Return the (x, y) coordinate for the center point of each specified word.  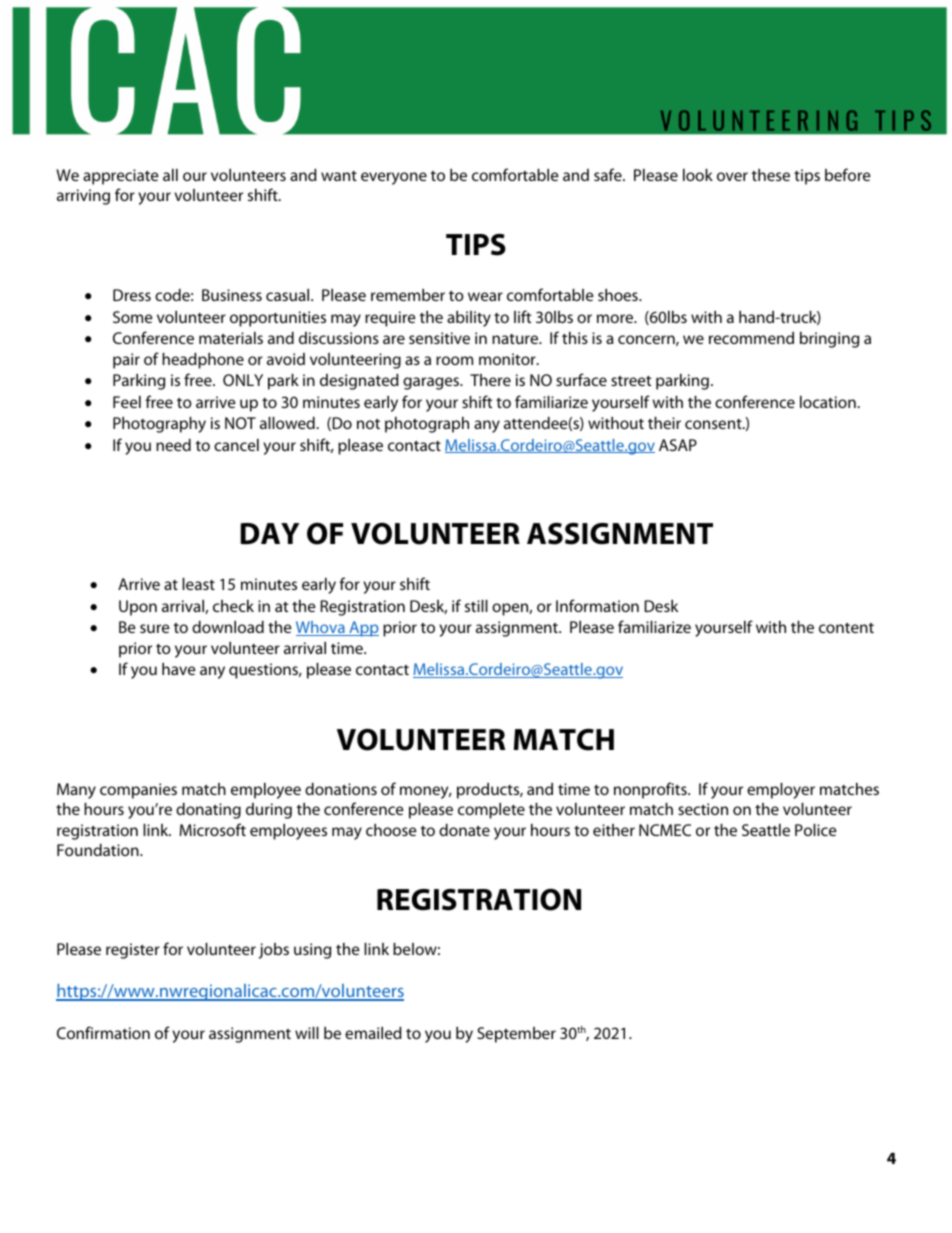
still (476, 606)
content (846, 628)
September (516, 1035)
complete (491, 811)
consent (714, 424)
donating (208, 811)
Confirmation (103, 1032)
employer (781, 791)
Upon (138, 608)
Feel (127, 402)
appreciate (121, 177)
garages (432, 383)
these (771, 175)
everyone (394, 178)
